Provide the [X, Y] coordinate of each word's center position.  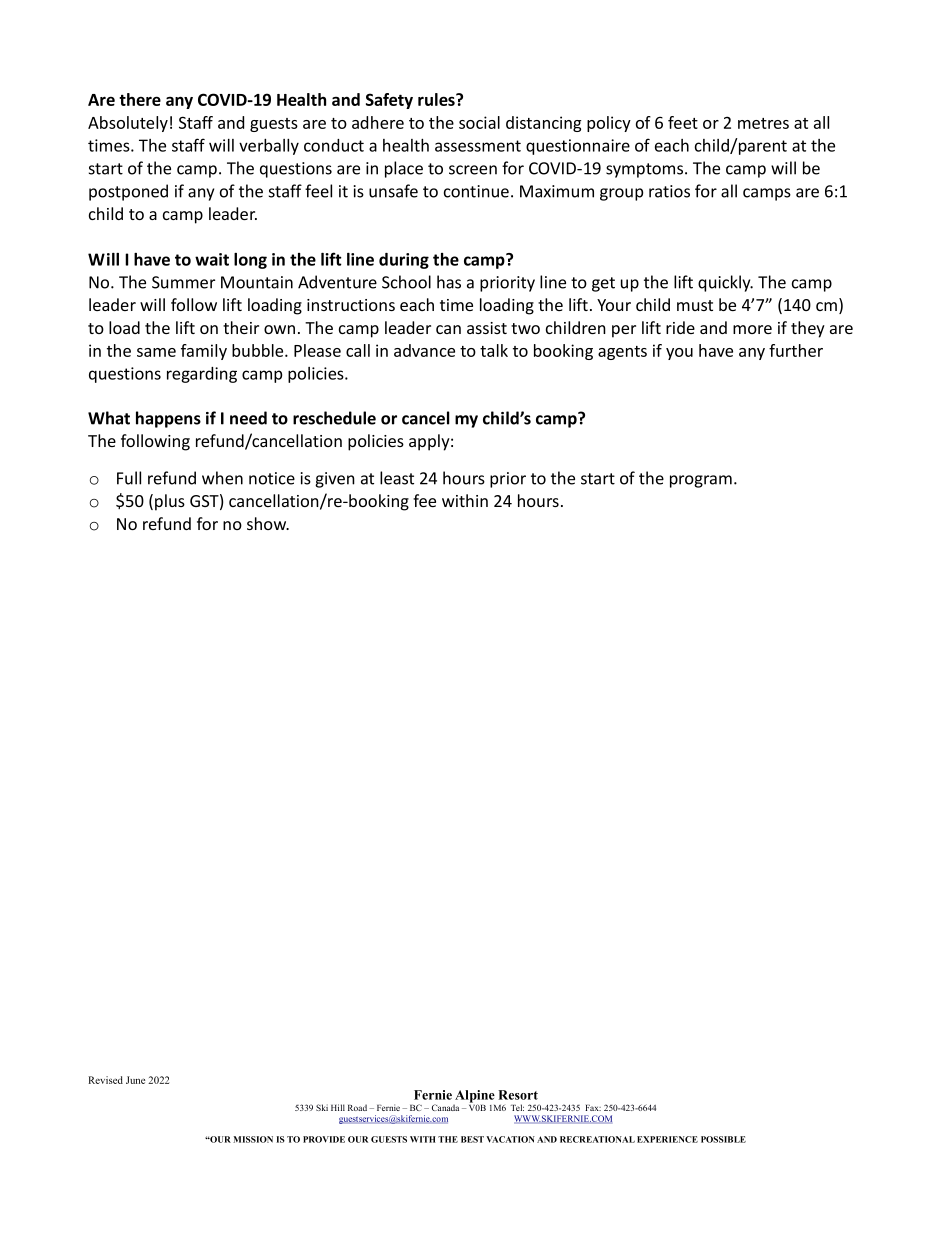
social [479, 122]
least [397, 478]
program [701, 481]
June [135, 1080]
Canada [445, 1107]
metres [763, 123]
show [268, 523]
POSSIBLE [723, 1139]
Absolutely [128, 124]
